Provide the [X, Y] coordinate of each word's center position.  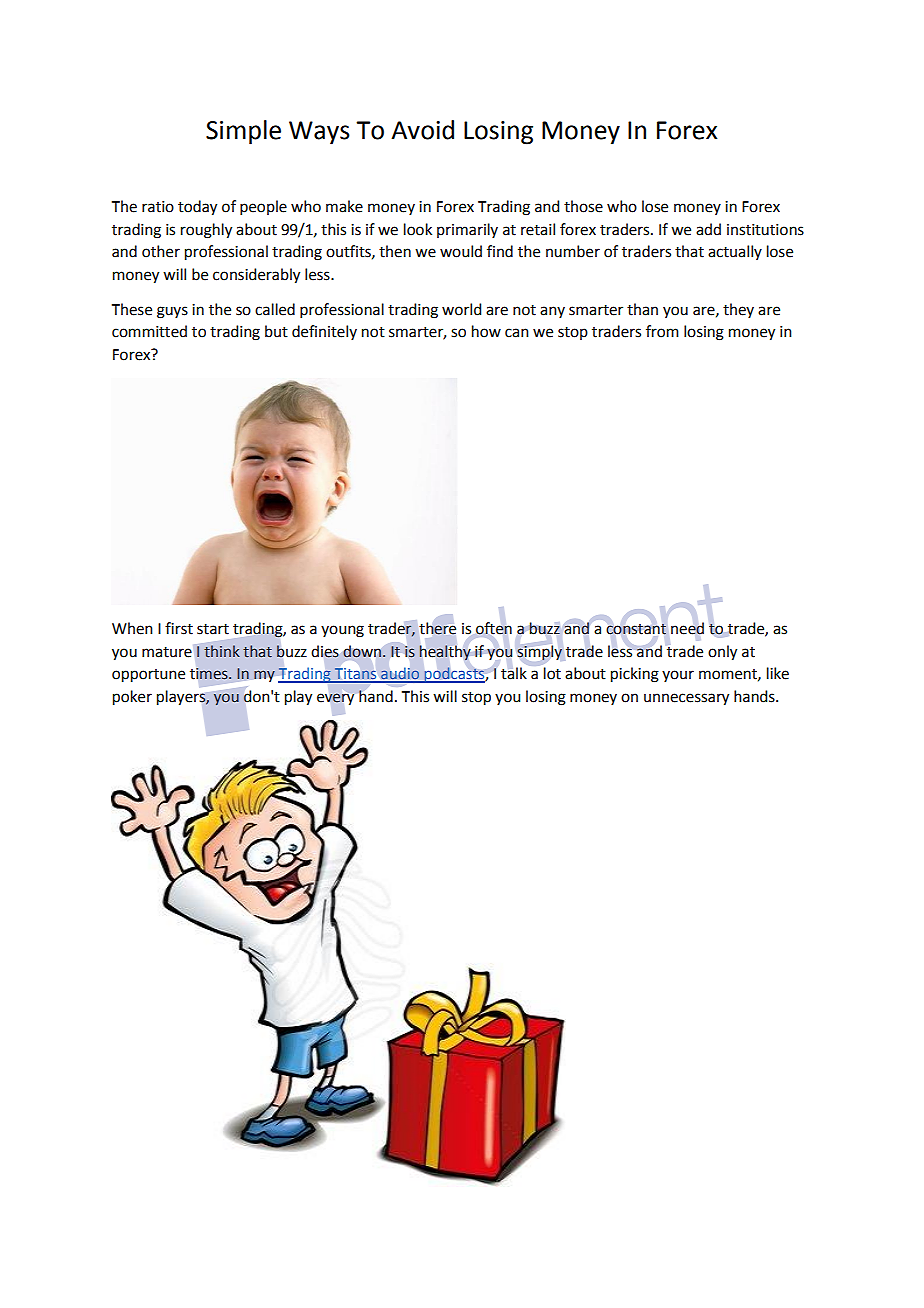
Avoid [422, 130]
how [486, 331]
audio [400, 675]
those [583, 206]
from [662, 331]
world [461, 309]
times [210, 674]
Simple [243, 132]
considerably [256, 276]
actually [735, 252]
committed [149, 331]
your [678, 676]
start [213, 629]
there [437, 628]
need [687, 628]
